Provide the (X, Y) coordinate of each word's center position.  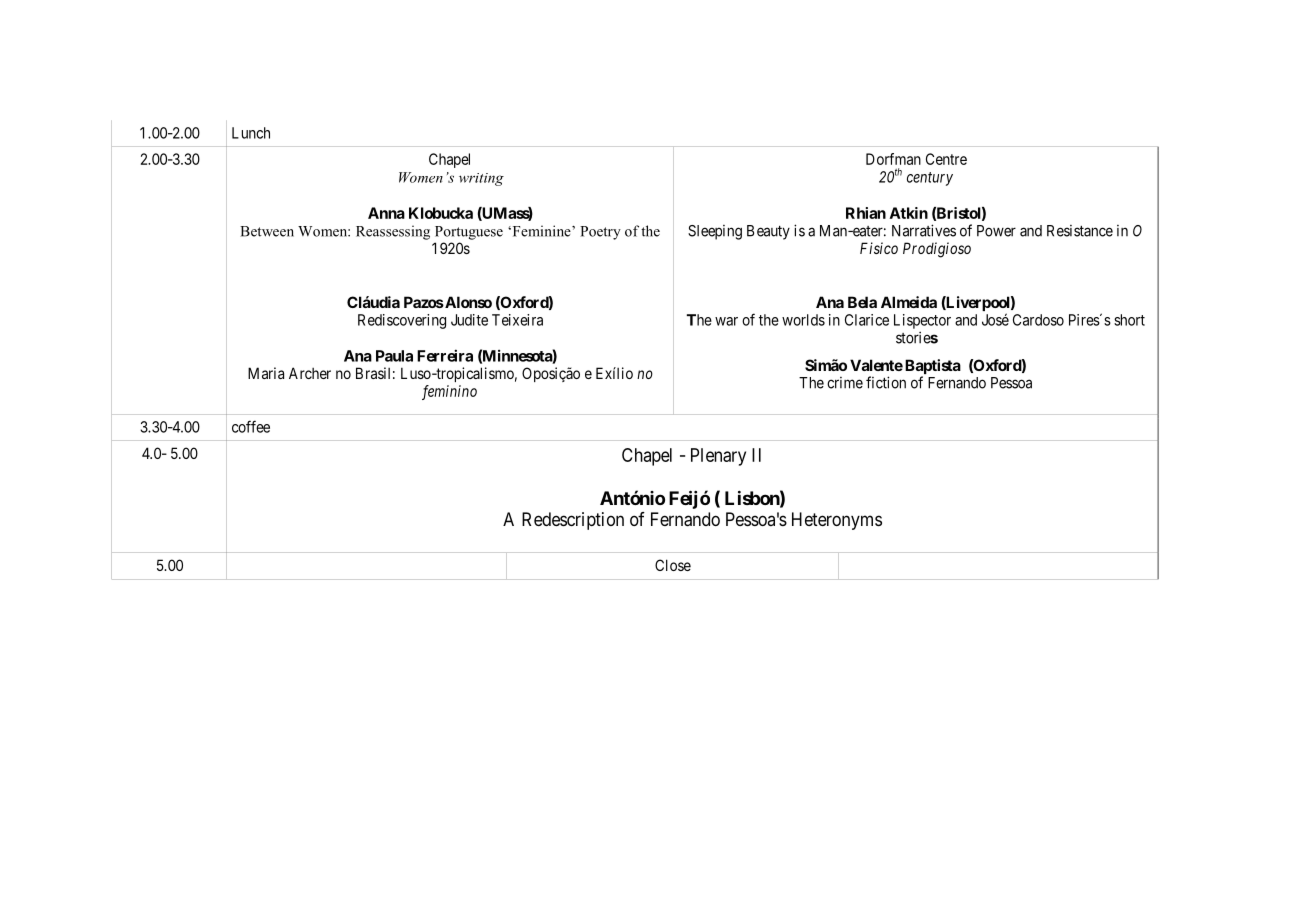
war (726, 321)
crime (845, 383)
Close (673, 565)
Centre (946, 159)
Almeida (909, 302)
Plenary (718, 457)
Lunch (251, 133)
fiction (886, 382)
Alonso (467, 302)
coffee (251, 426)
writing (481, 179)
